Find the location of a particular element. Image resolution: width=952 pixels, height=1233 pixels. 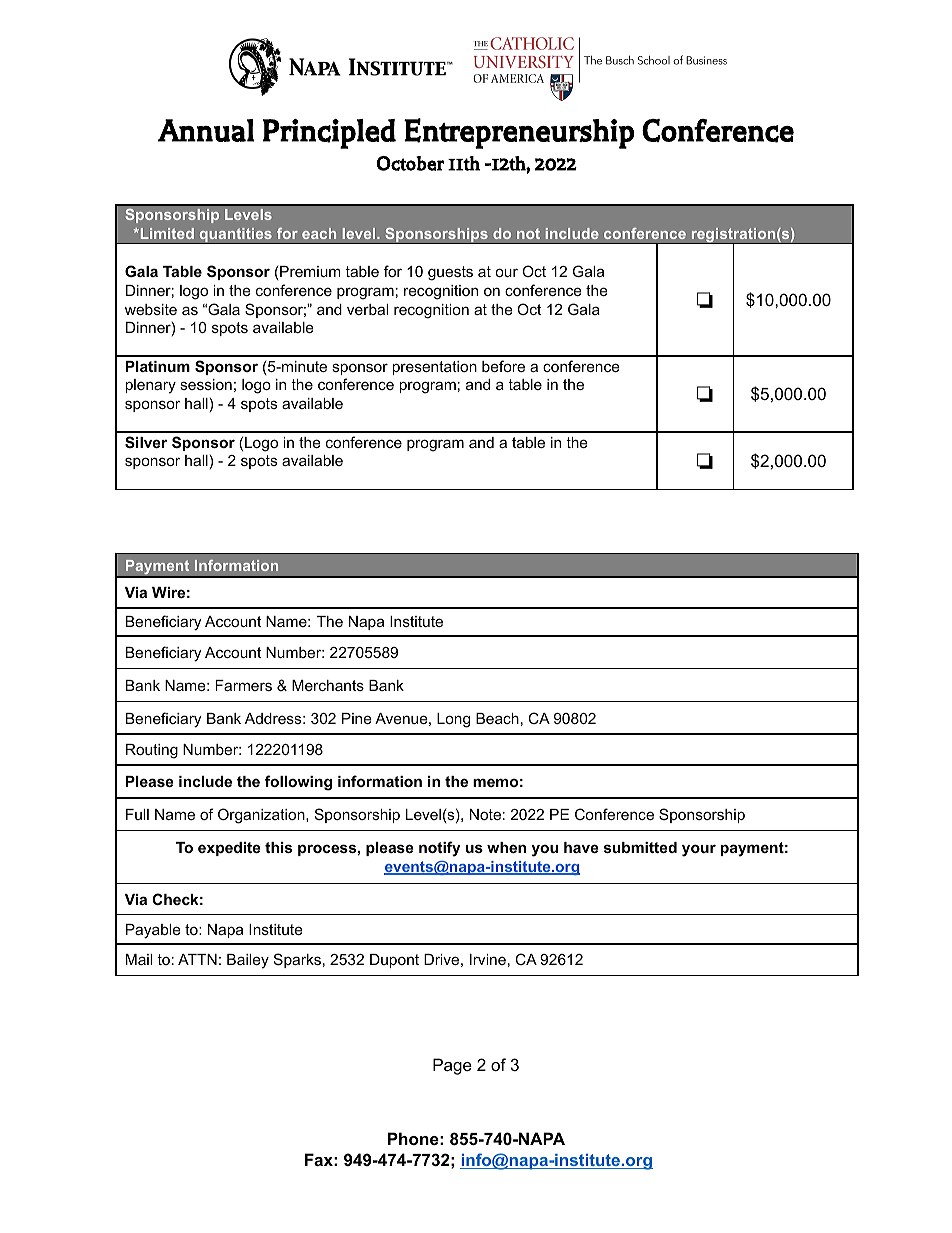

Farmers is located at coordinates (243, 685).
